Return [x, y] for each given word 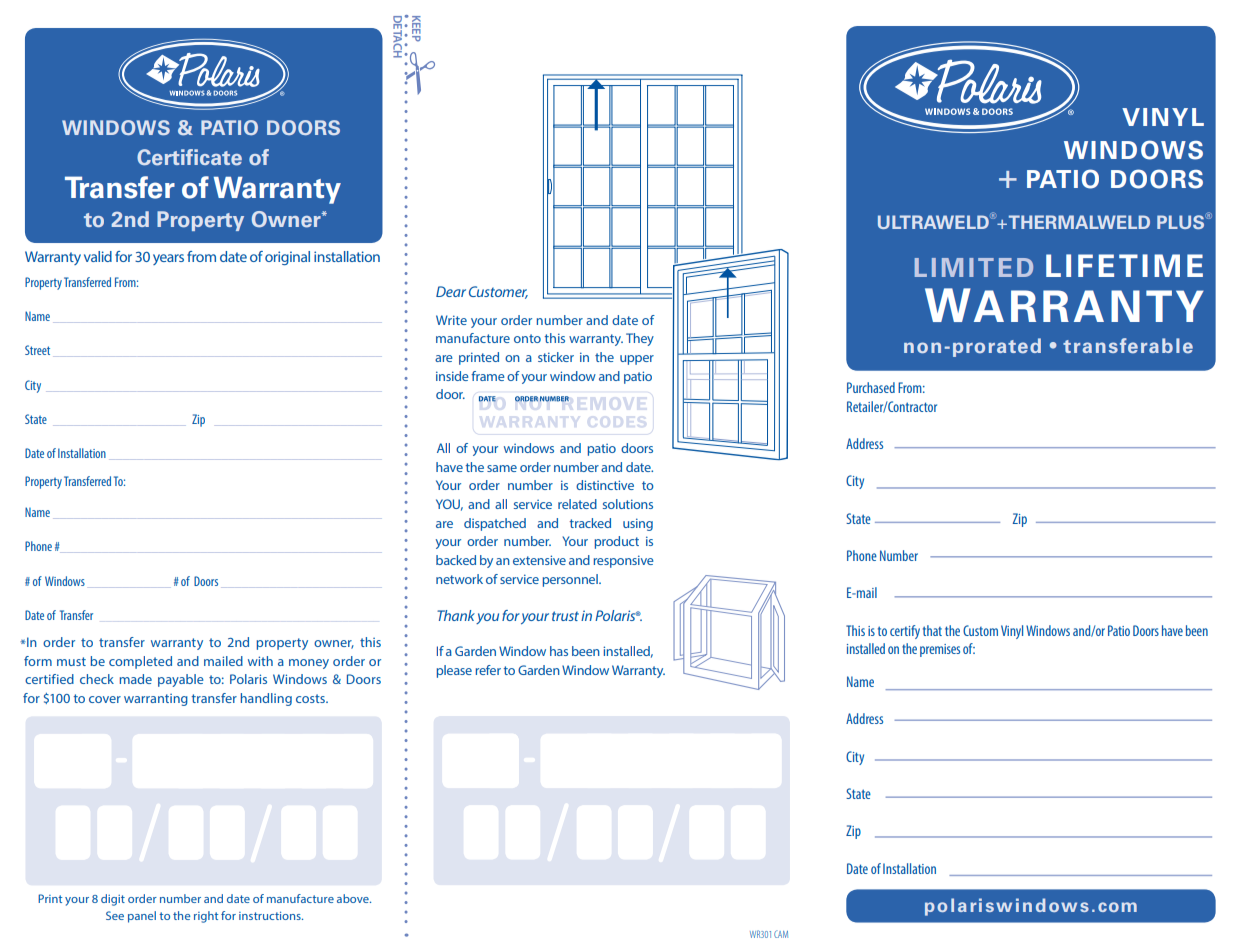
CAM [781, 934]
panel [142, 917]
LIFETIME [1124, 265]
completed [140, 662]
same [502, 468]
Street [37, 350]
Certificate [189, 157]
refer [488, 670]
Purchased [871, 387]
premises [940, 650]
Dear [451, 291]
